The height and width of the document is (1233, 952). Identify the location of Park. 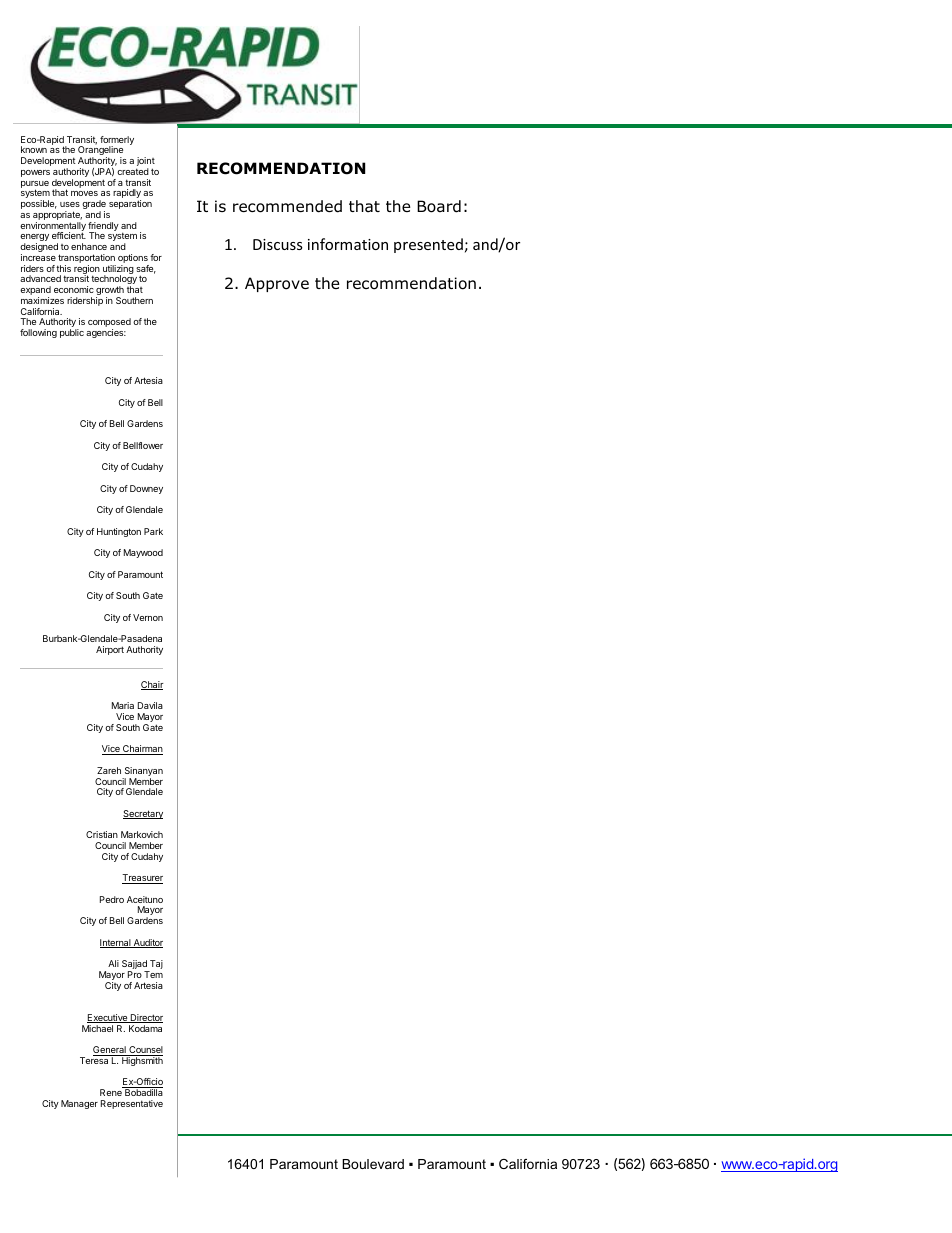
(153, 531).
